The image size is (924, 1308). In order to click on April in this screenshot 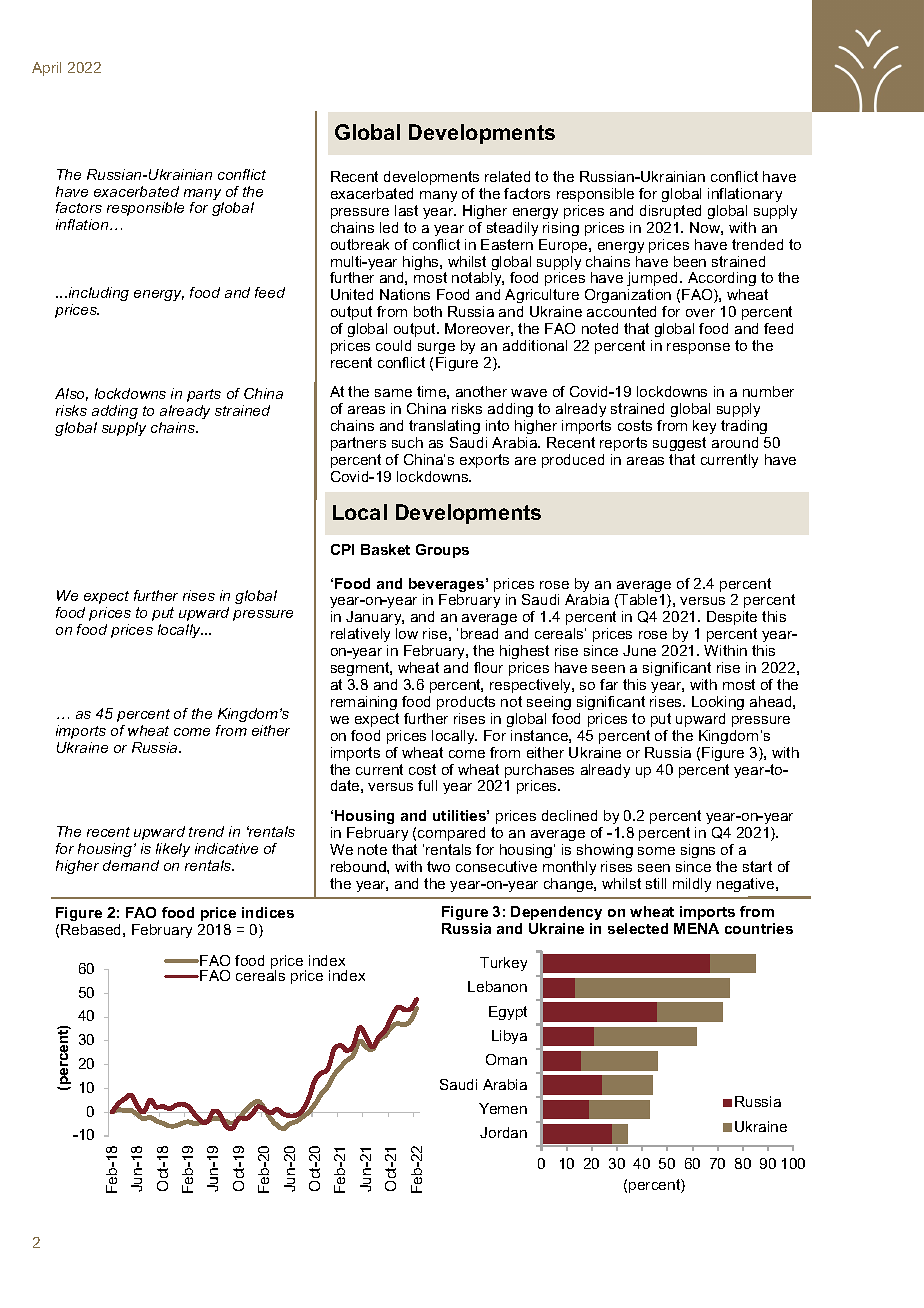, I will do `click(46, 69)`.
